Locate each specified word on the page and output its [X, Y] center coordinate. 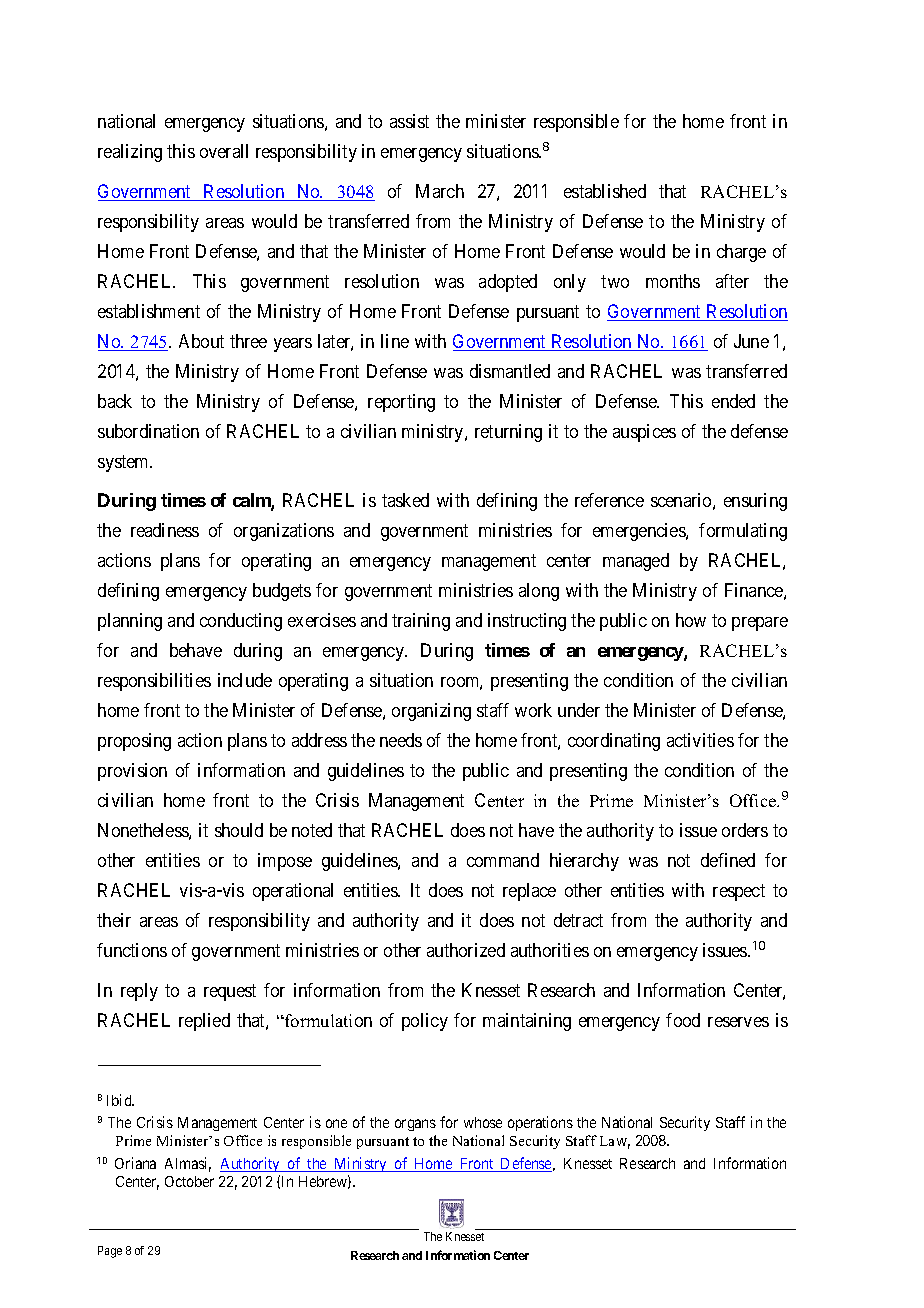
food [683, 1020]
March [440, 191]
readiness [165, 530]
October [189, 1181]
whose [483, 1122]
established [605, 191]
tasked [405, 500]
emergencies [640, 532]
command [503, 860]
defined [728, 860]
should [239, 830]
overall [224, 151]
